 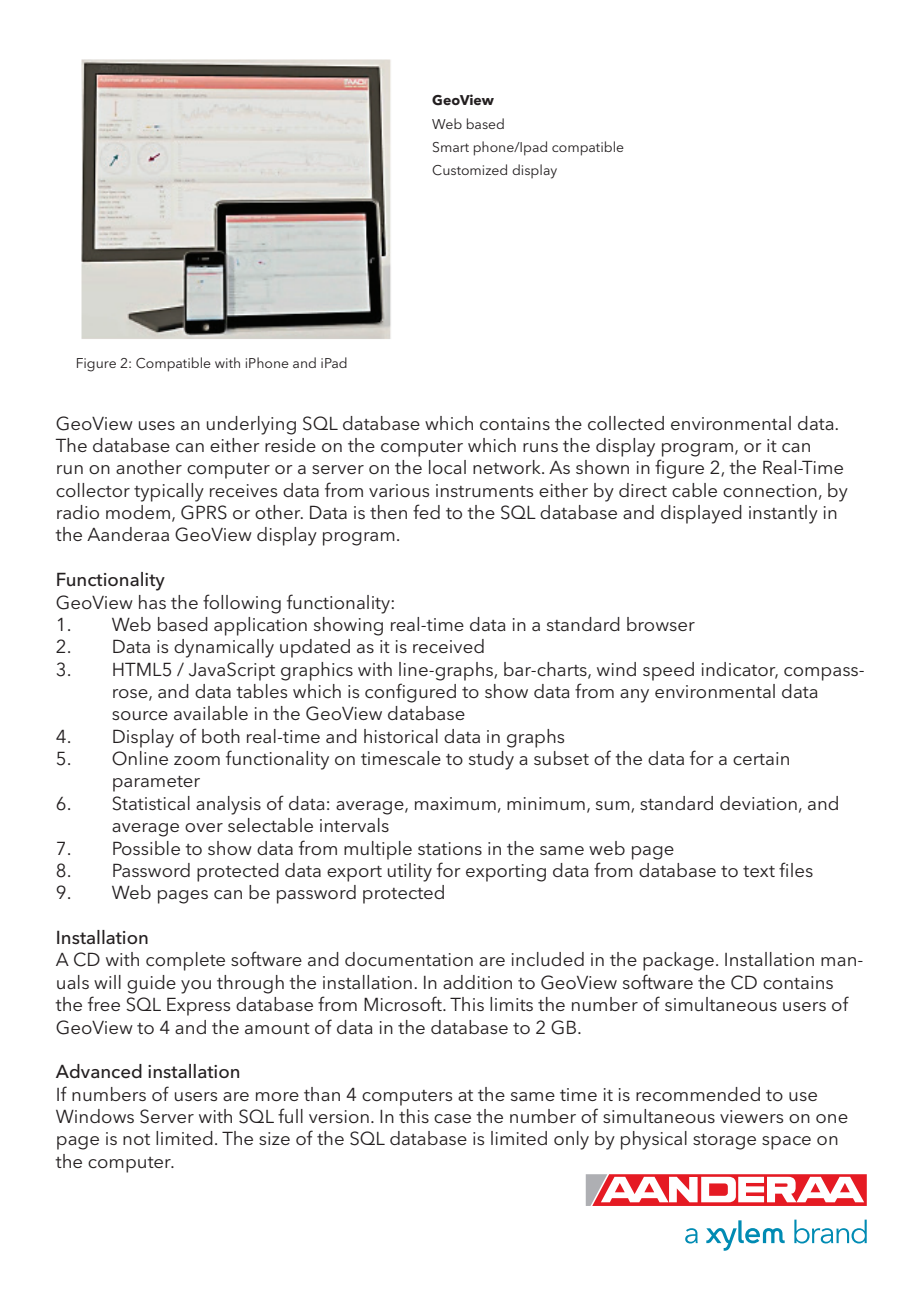 What do you see at coordinates (626, 423) in the screenshot?
I see `collected` at bounding box center [626, 423].
